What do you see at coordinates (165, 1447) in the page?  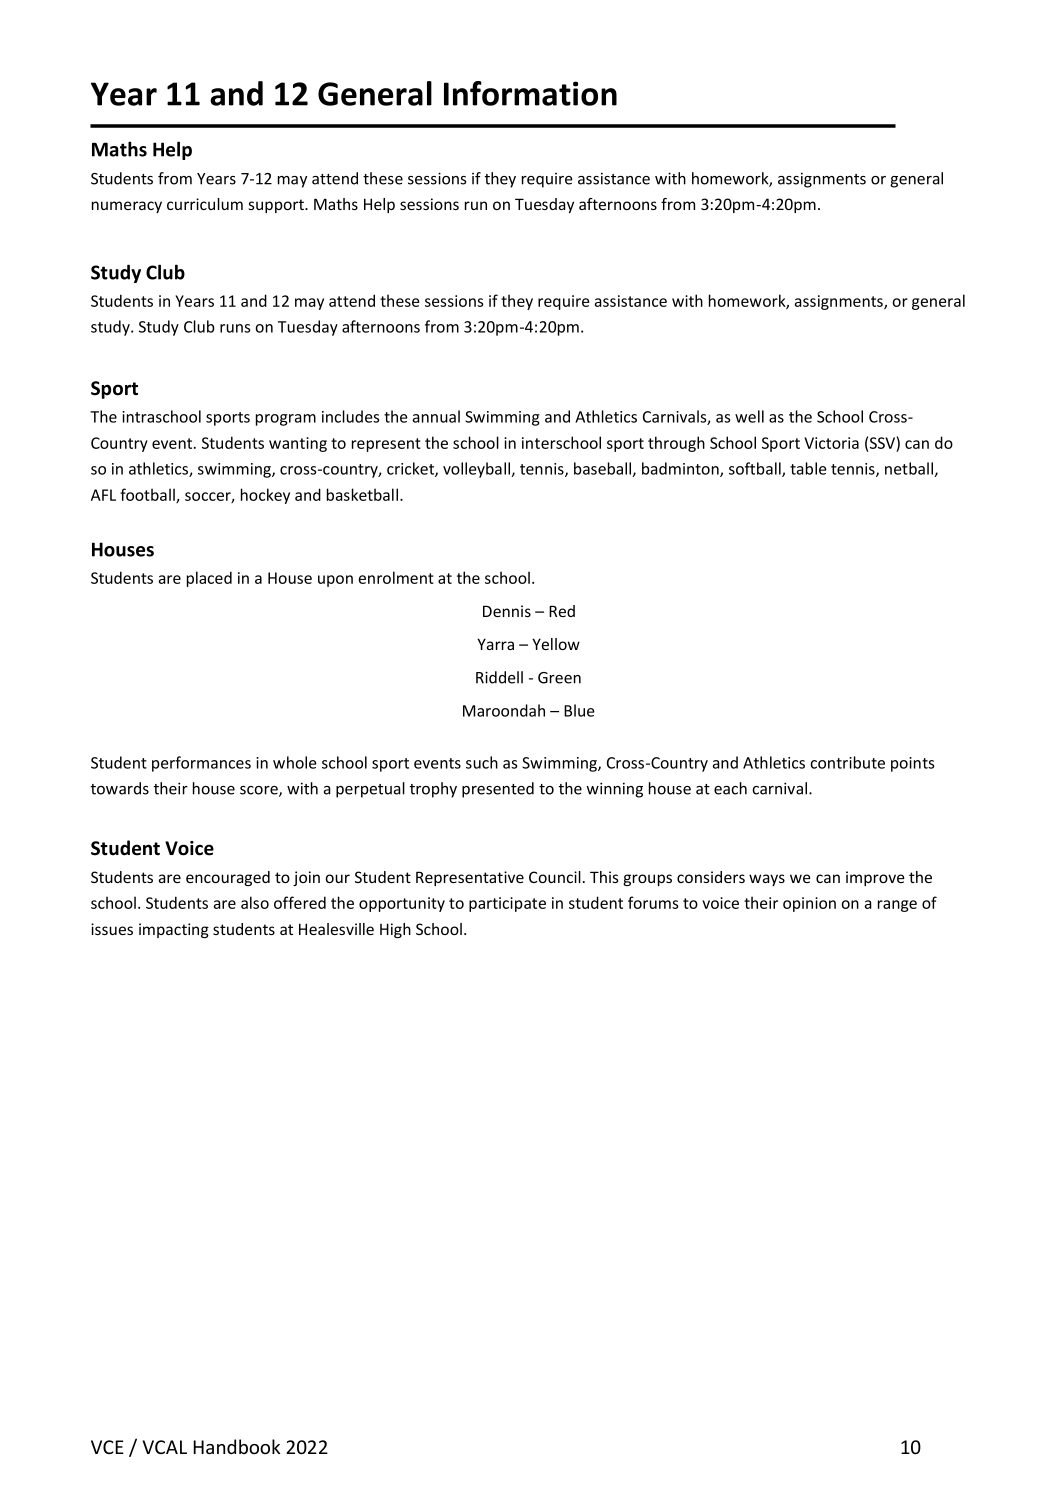 I see `VCAL` at bounding box center [165, 1447].
